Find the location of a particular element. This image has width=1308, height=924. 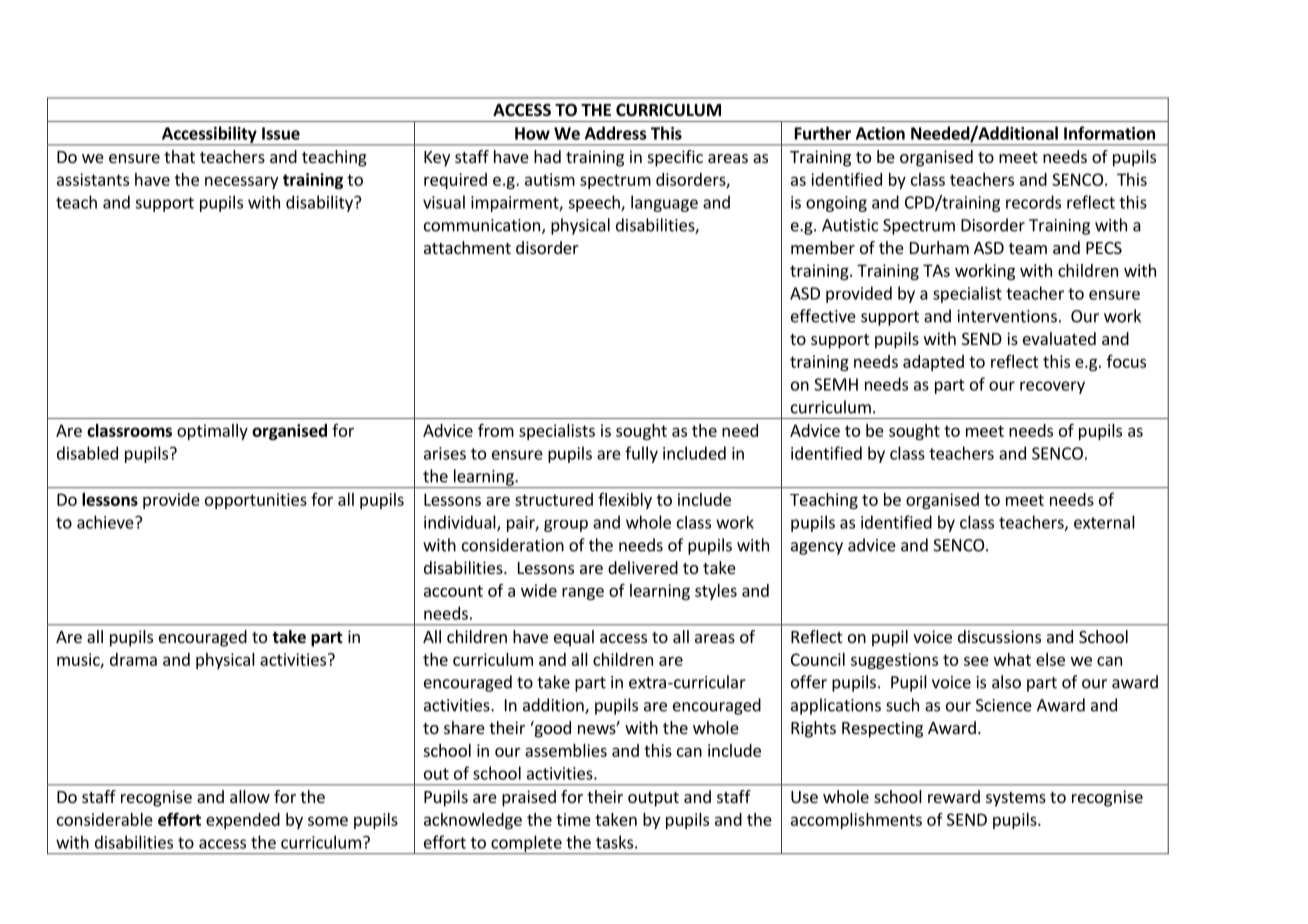

optimally is located at coordinates (212, 432).
